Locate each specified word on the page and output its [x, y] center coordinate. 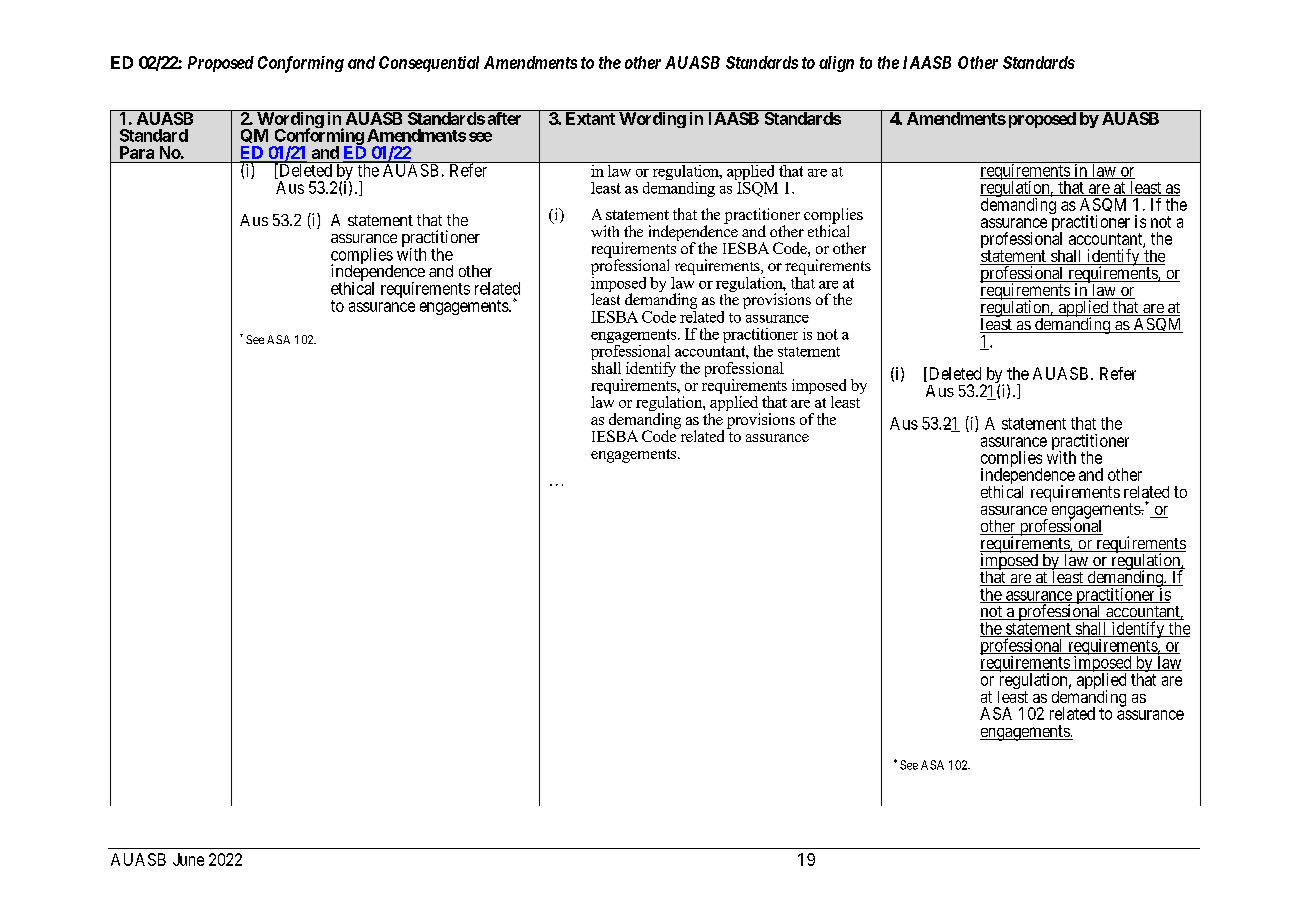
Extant [590, 118]
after [504, 117]
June [188, 859]
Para [137, 152]
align [836, 64]
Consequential [429, 64]
